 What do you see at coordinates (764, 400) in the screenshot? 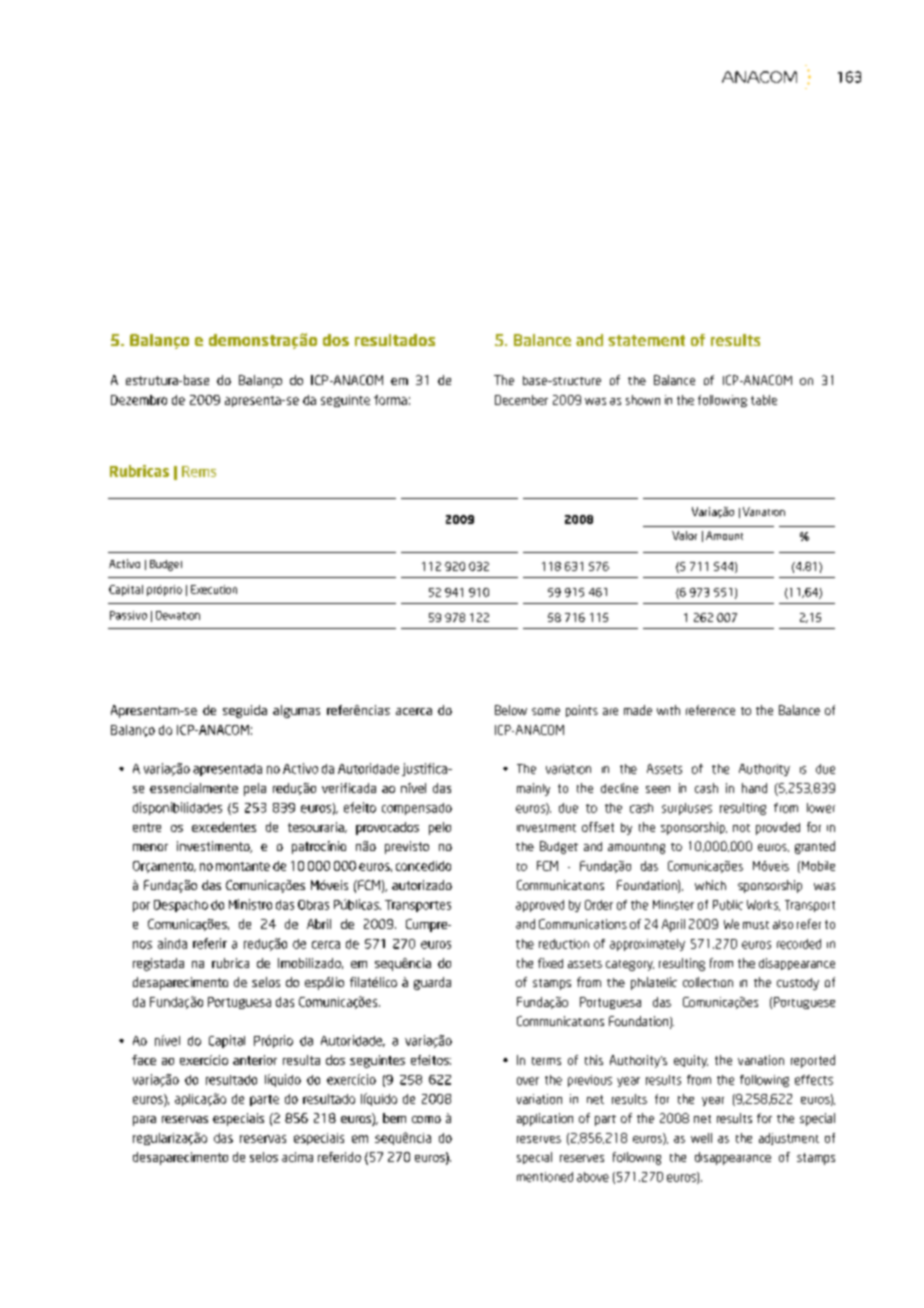
I see `table` at bounding box center [764, 400].
